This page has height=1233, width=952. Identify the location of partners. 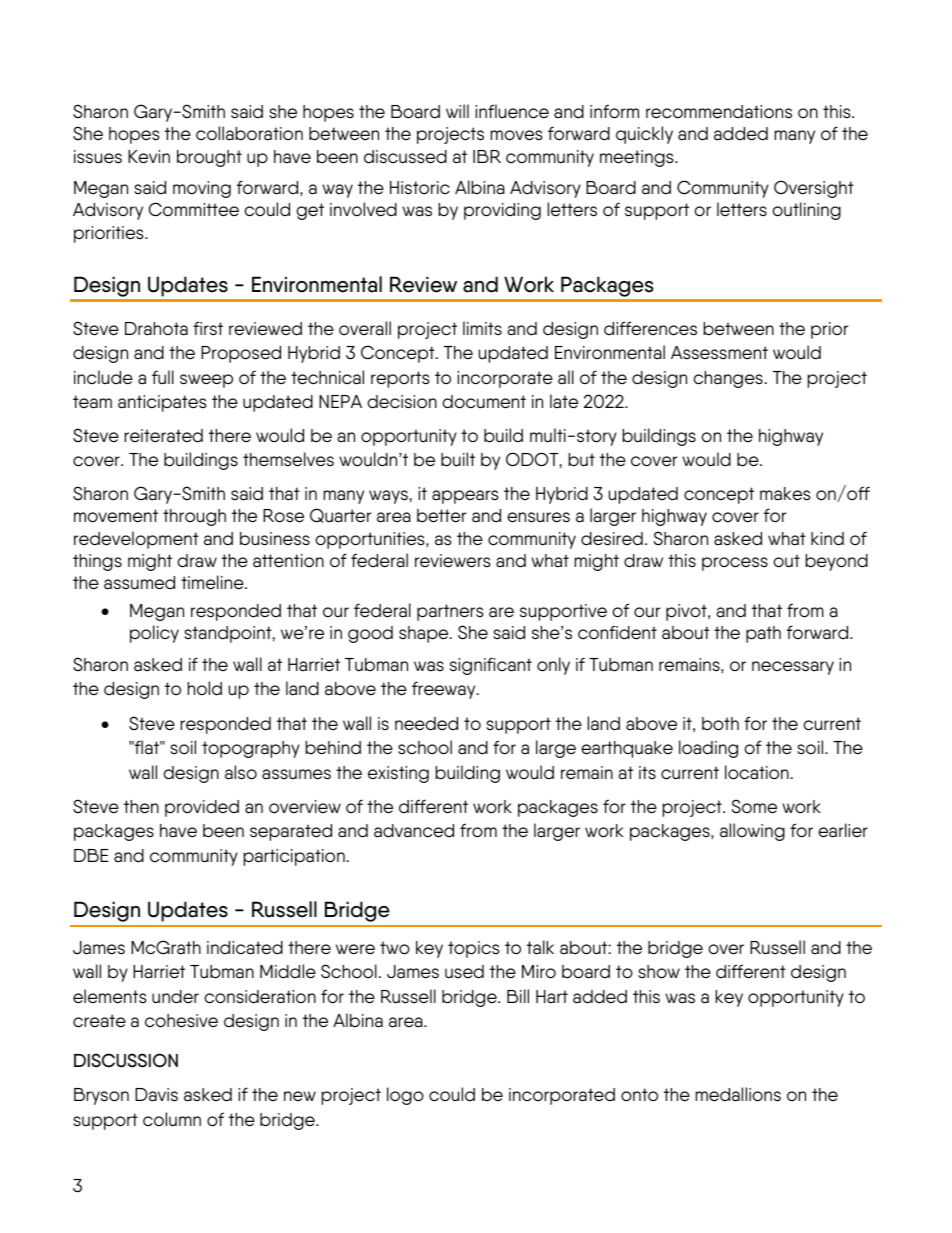
(450, 612).
